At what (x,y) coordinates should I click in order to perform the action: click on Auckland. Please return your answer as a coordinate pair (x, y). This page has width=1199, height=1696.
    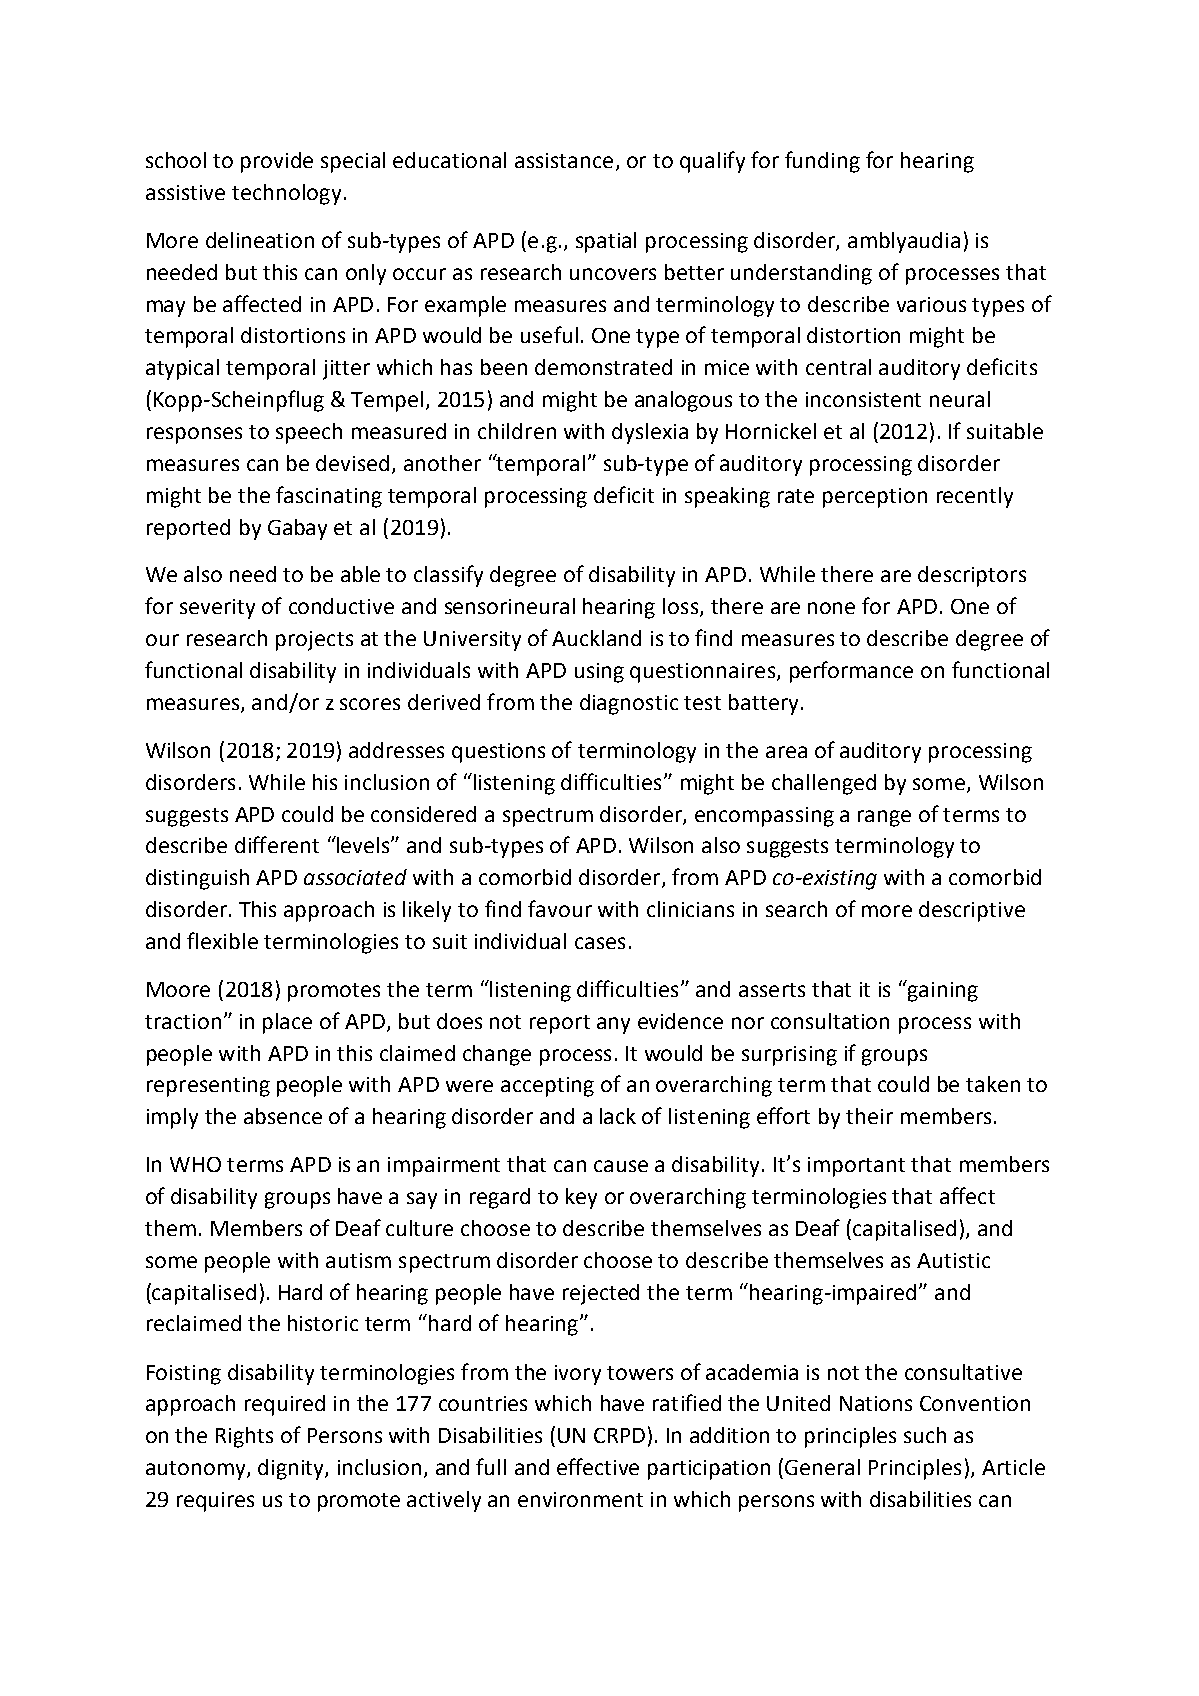
    Looking at the image, I should click on (596, 638).
